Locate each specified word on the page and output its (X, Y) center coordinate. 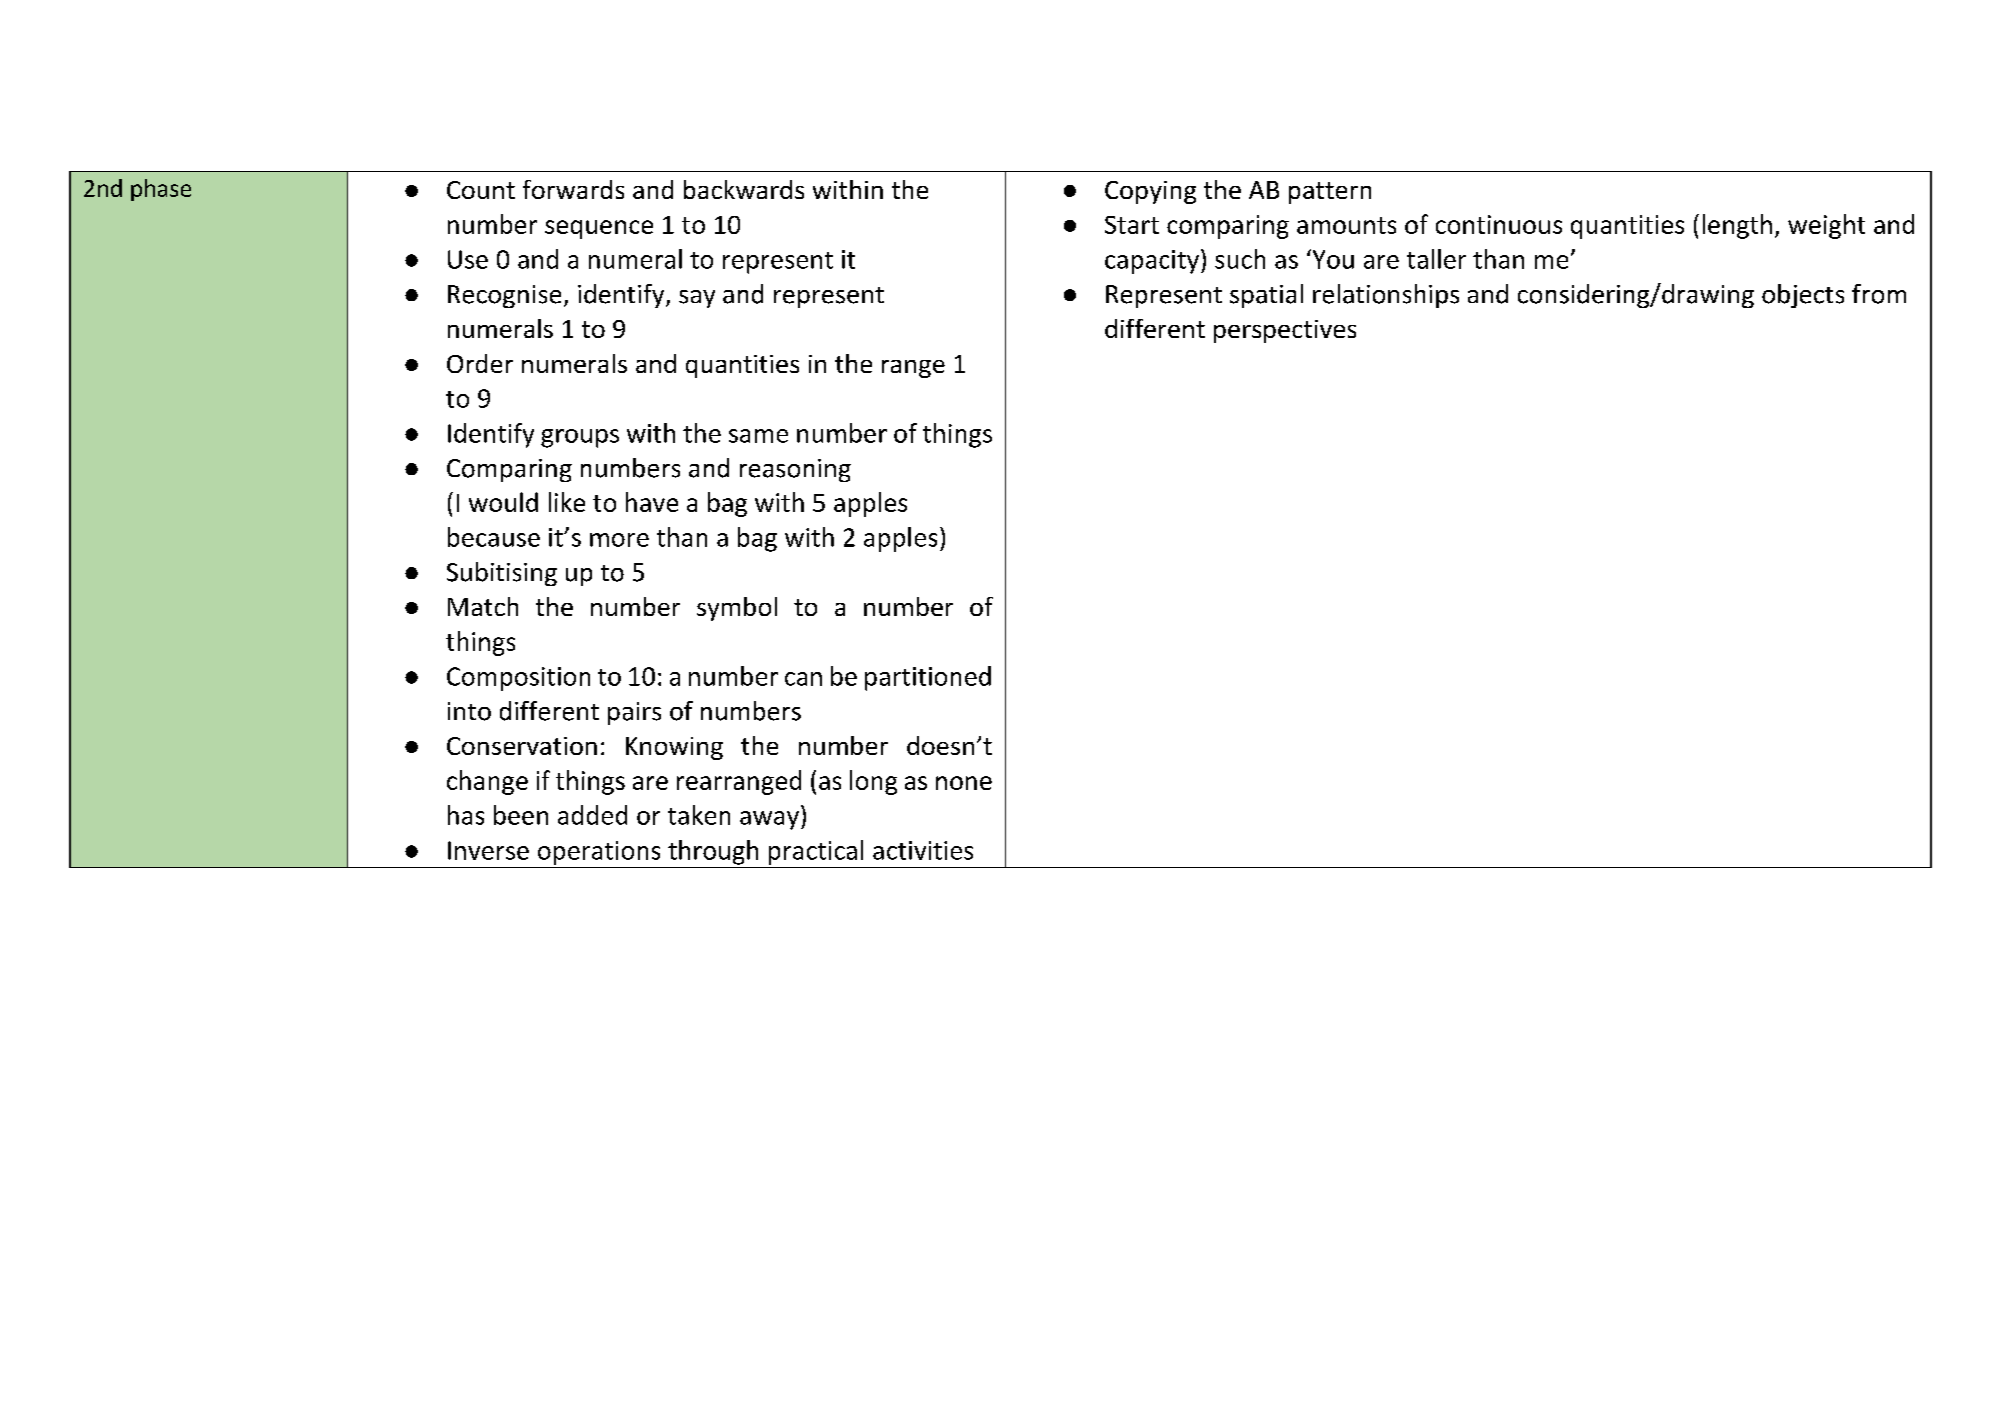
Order (480, 363)
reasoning (795, 470)
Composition (518, 679)
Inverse (488, 850)
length (1737, 226)
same (758, 436)
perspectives (1285, 331)
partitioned (928, 678)
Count (481, 190)
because (494, 537)
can (803, 679)
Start (1132, 225)
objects (1803, 296)
